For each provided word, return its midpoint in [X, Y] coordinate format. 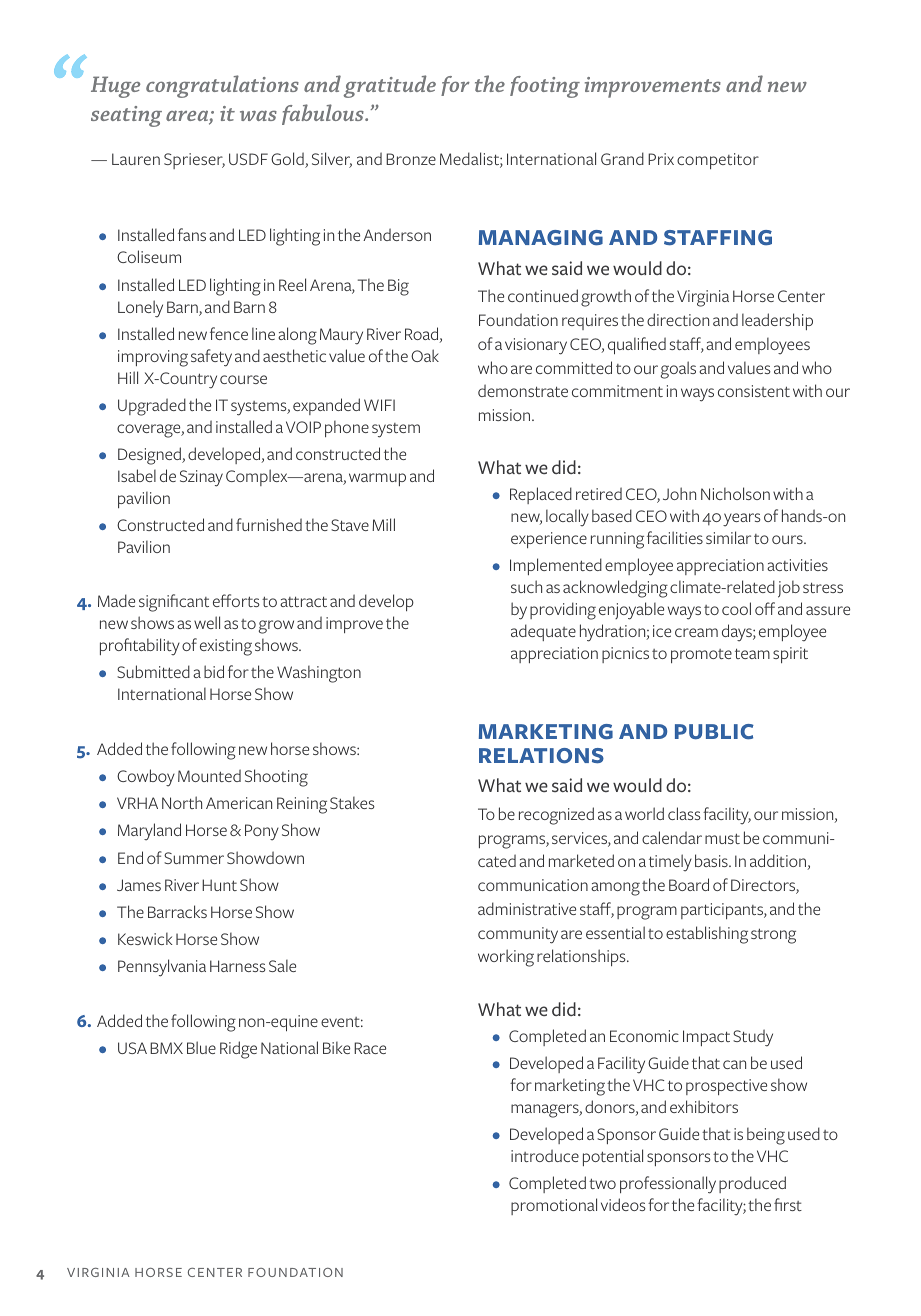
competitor [718, 161]
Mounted [209, 775]
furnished [269, 524]
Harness [238, 966]
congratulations [222, 86]
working [506, 958]
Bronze [411, 159]
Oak [425, 355]
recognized [556, 816]
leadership [777, 321]
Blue [201, 1047]
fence [229, 333]
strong [773, 936]
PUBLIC [714, 732]
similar [728, 537]
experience [549, 540]
